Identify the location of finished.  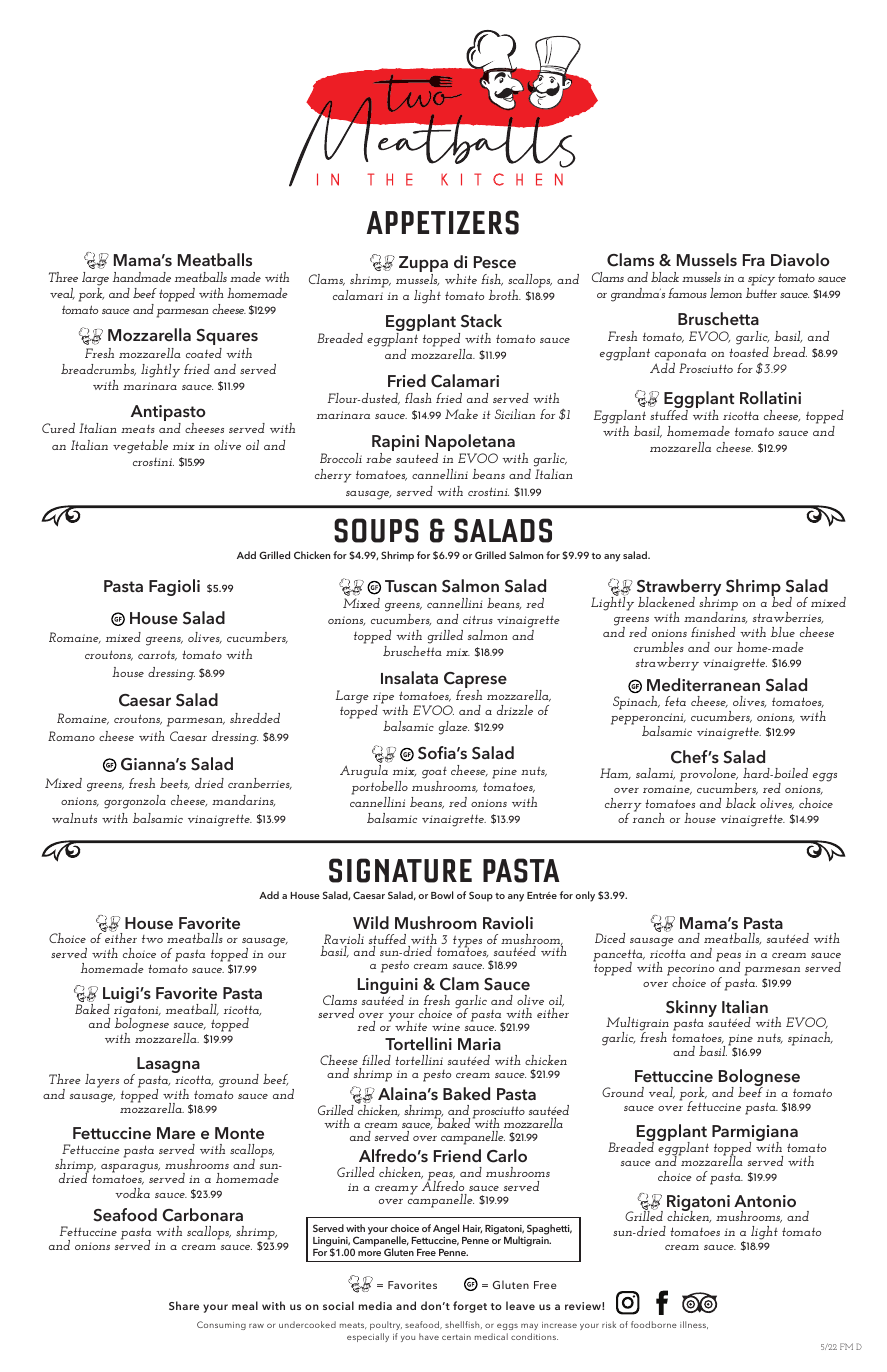
(713, 632).
